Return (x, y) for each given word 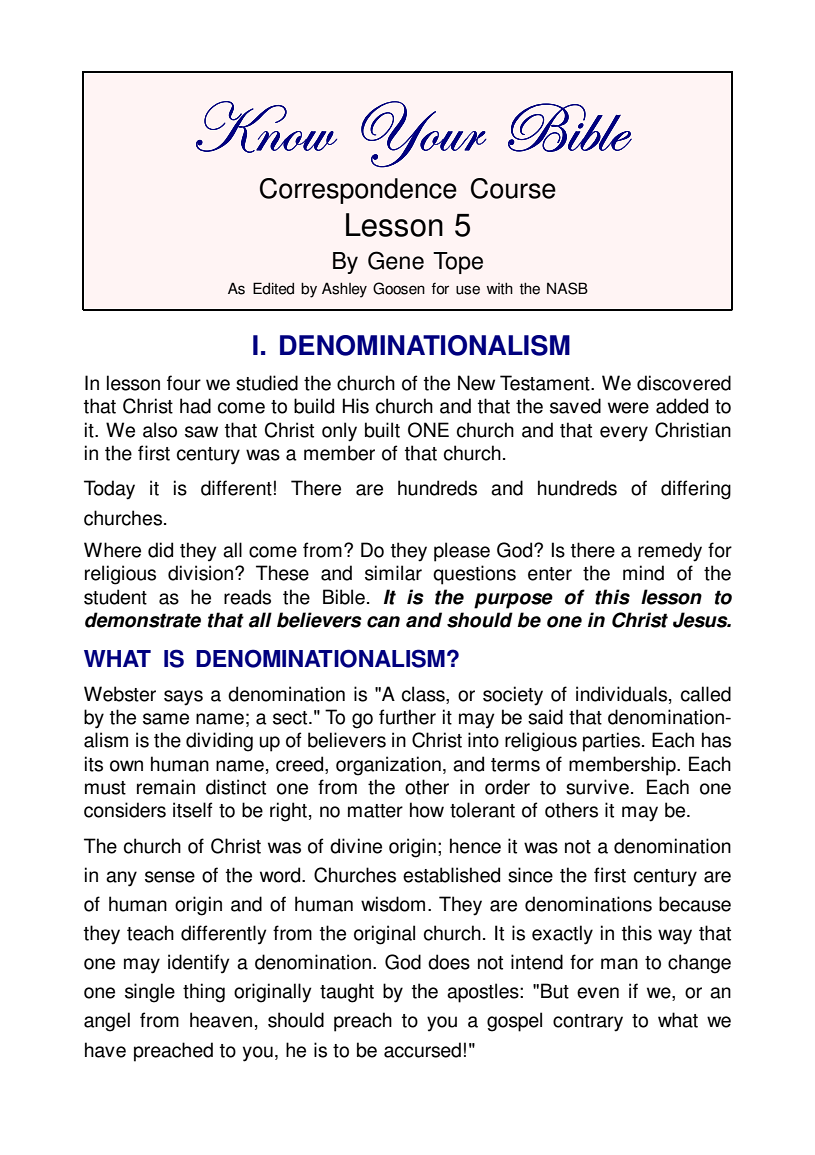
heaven (221, 1020)
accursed (422, 1050)
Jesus (701, 620)
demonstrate (143, 620)
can (383, 622)
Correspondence (358, 191)
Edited (273, 288)
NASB (567, 288)
